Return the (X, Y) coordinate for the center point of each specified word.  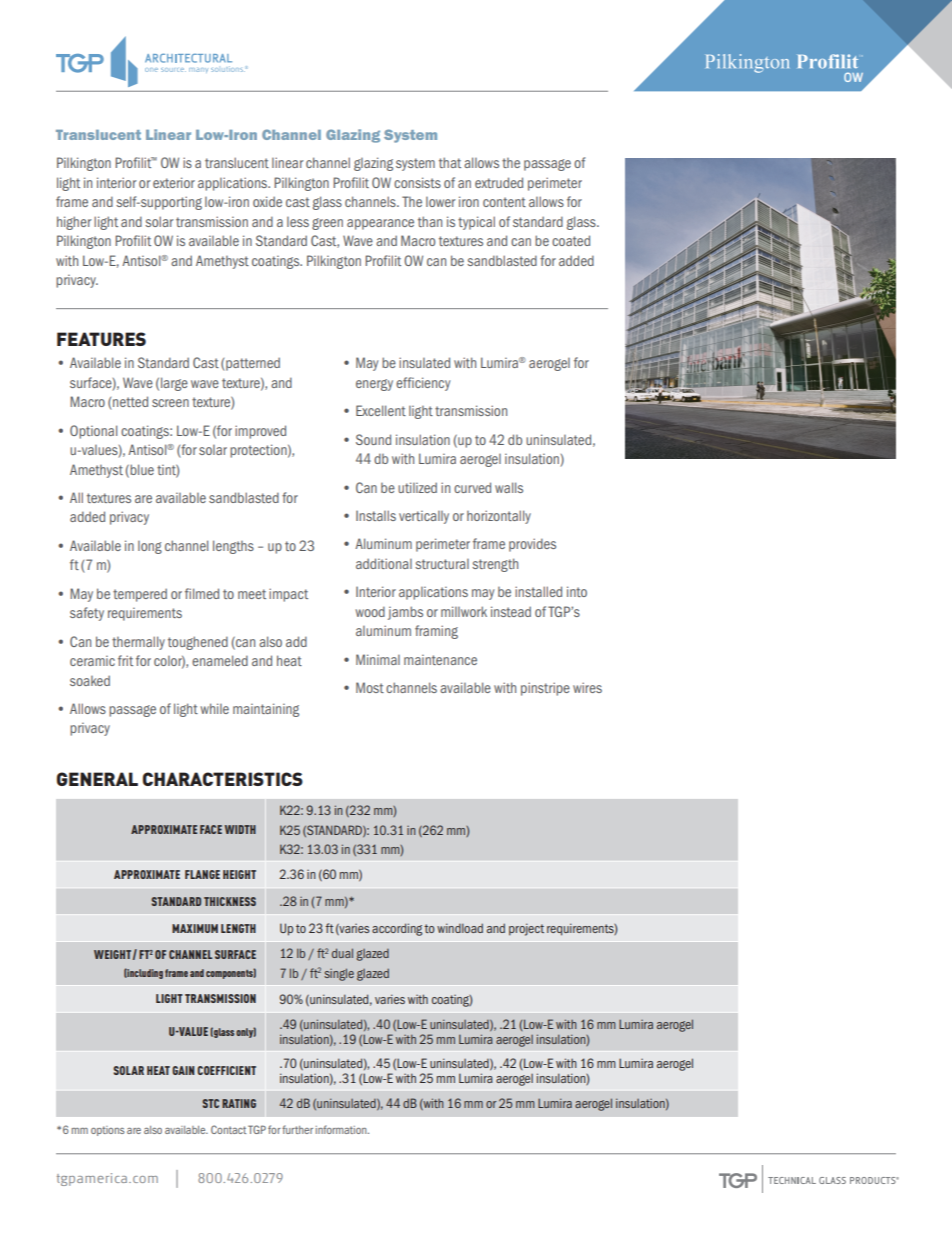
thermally (138, 643)
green (327, 224)
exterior (174, 182)
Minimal (378, 659)
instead (511, 611)
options (108, 1131)
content (504, 202)
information (342, 1129)
